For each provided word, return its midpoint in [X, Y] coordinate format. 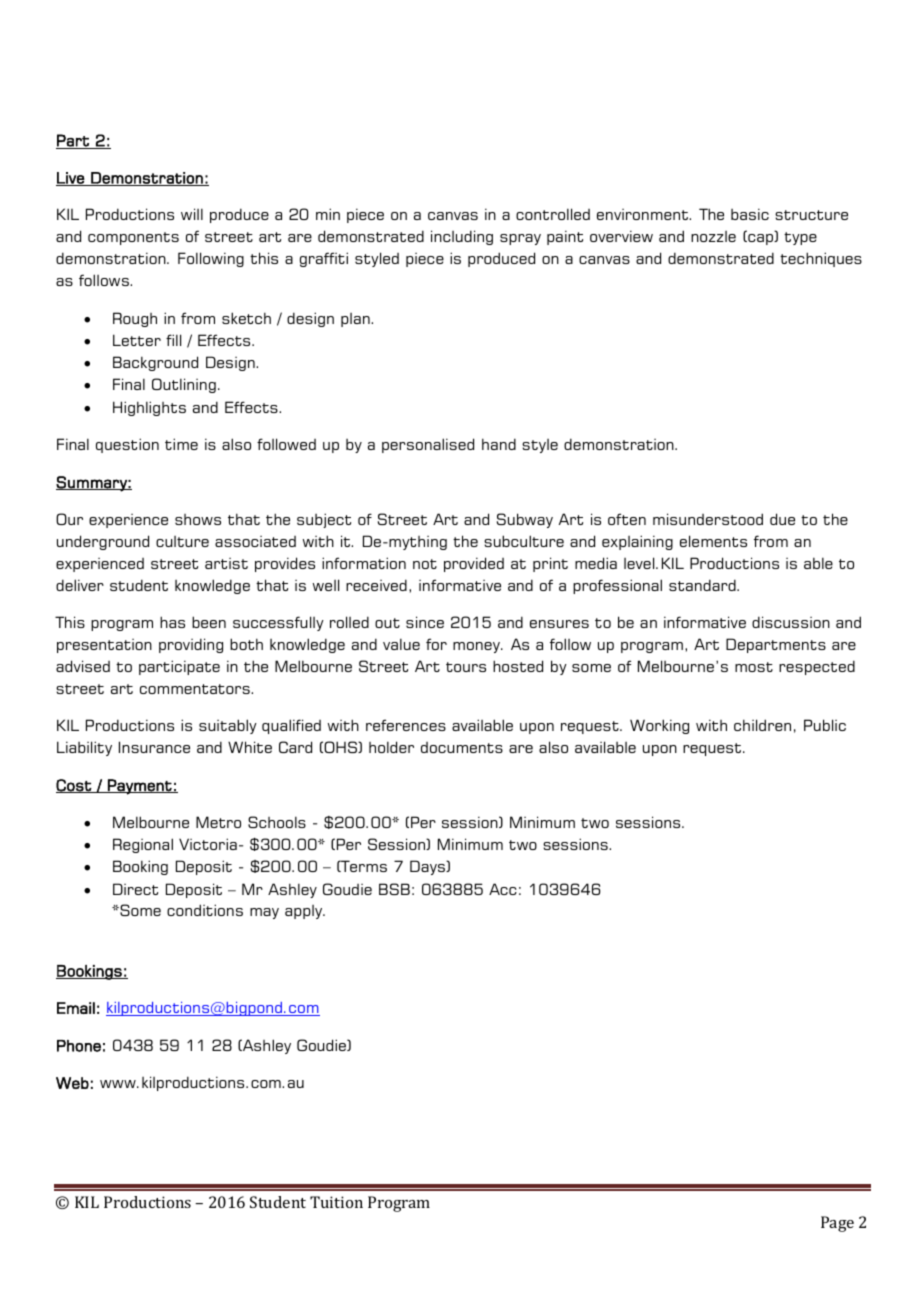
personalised [428, 445]
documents [462, 747]
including [462, 237]
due [782, 519]
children [762, 725]
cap [761, 239]
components [133, 238]
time [181, 444]
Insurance [154, 747]
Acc [503, 889]
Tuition [336, 1202]
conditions [205, 910]
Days [428, 867]
